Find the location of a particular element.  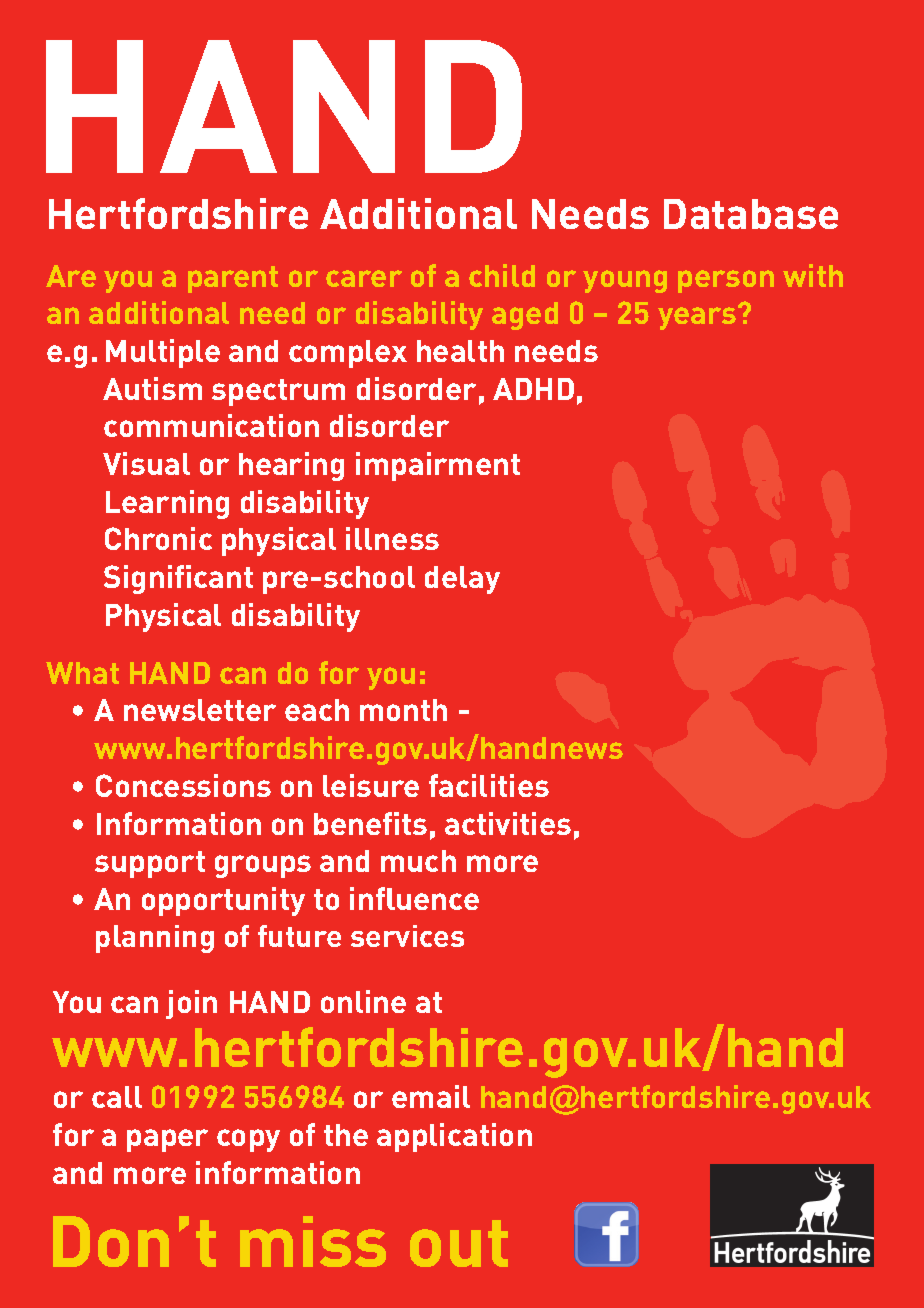

services is located at coordinates (407, 936).
